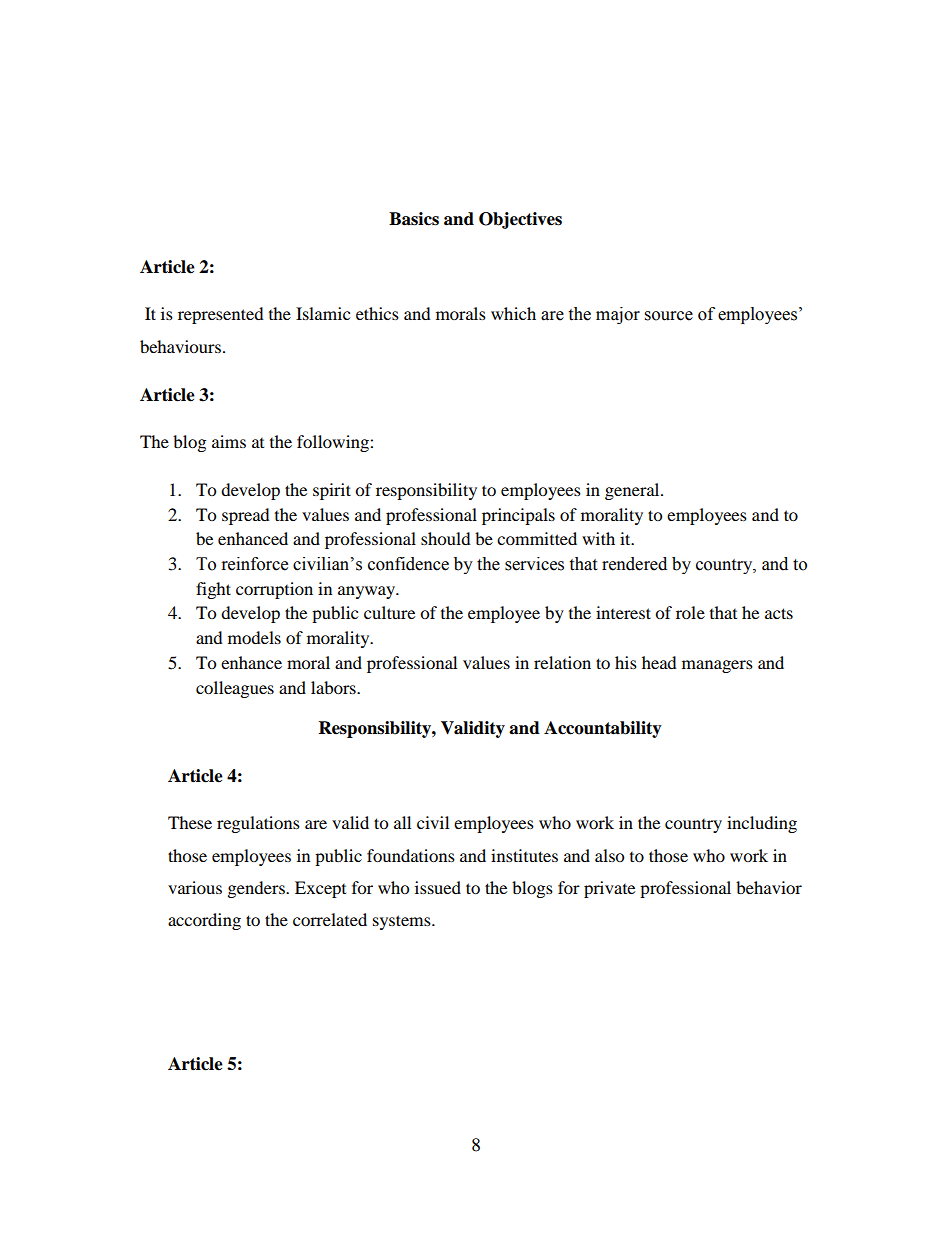 The height and width of the screenshot is (1233, 952). Describe the element at coordinates (254, 637) in the screenshot. I see `models` at that location.
